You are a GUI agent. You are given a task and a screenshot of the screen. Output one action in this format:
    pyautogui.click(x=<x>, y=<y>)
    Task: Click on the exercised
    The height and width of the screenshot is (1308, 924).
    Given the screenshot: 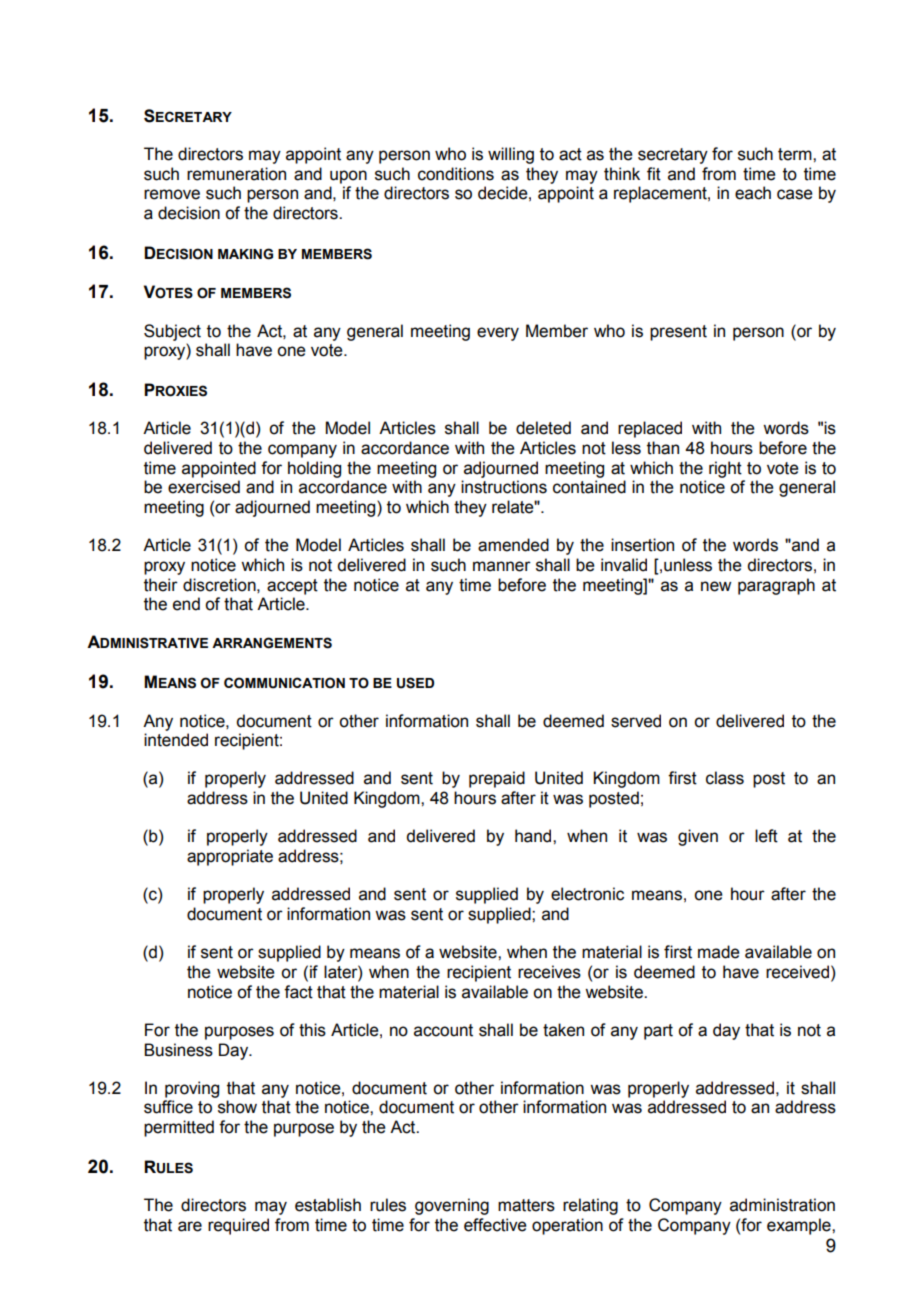 What is the action you would take?
    pyautogui.click(x=204, y=487)
